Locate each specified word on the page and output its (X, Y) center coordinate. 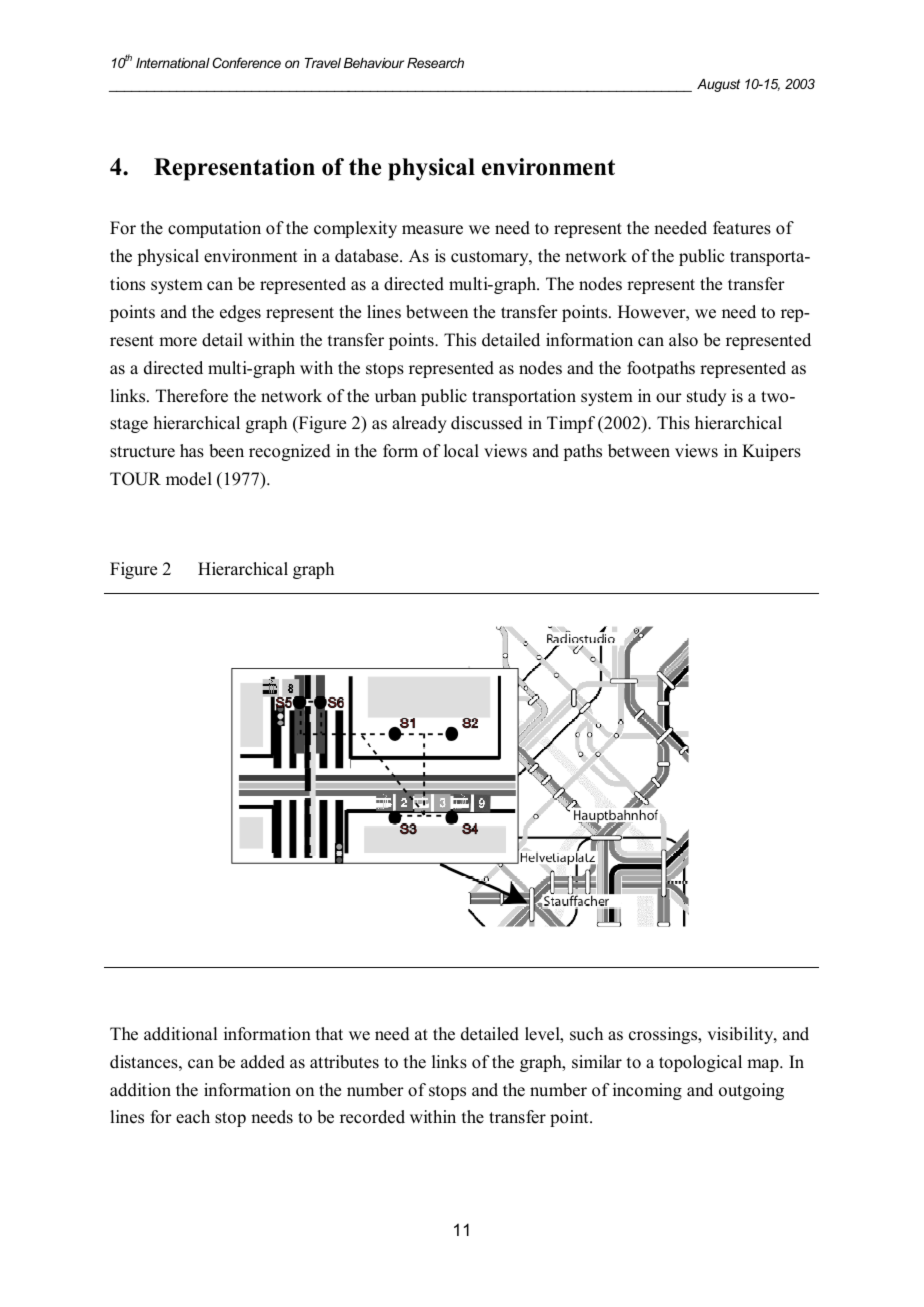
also (683, 340)
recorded (372, 1117)
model (189, 479)
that (329, 1033)
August (718, 85)
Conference (246, 62)
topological (700, 1063)
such (586, 1034)
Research (435, 63)
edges (240, 313)
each (193, 1117)
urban (395, 396)
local (461, 451)
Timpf (571, 424)
